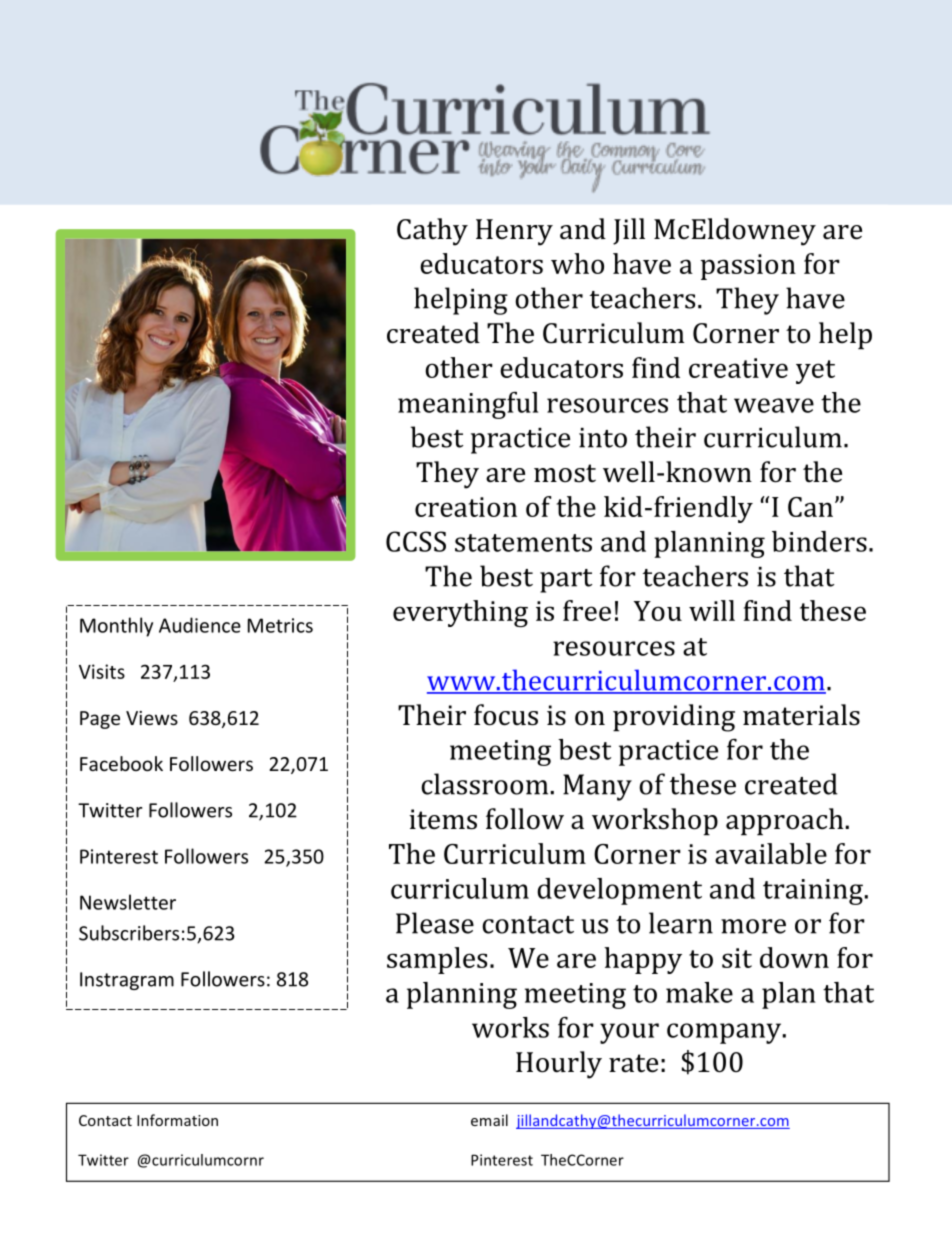  I want to click on who, so click(577, 263).
